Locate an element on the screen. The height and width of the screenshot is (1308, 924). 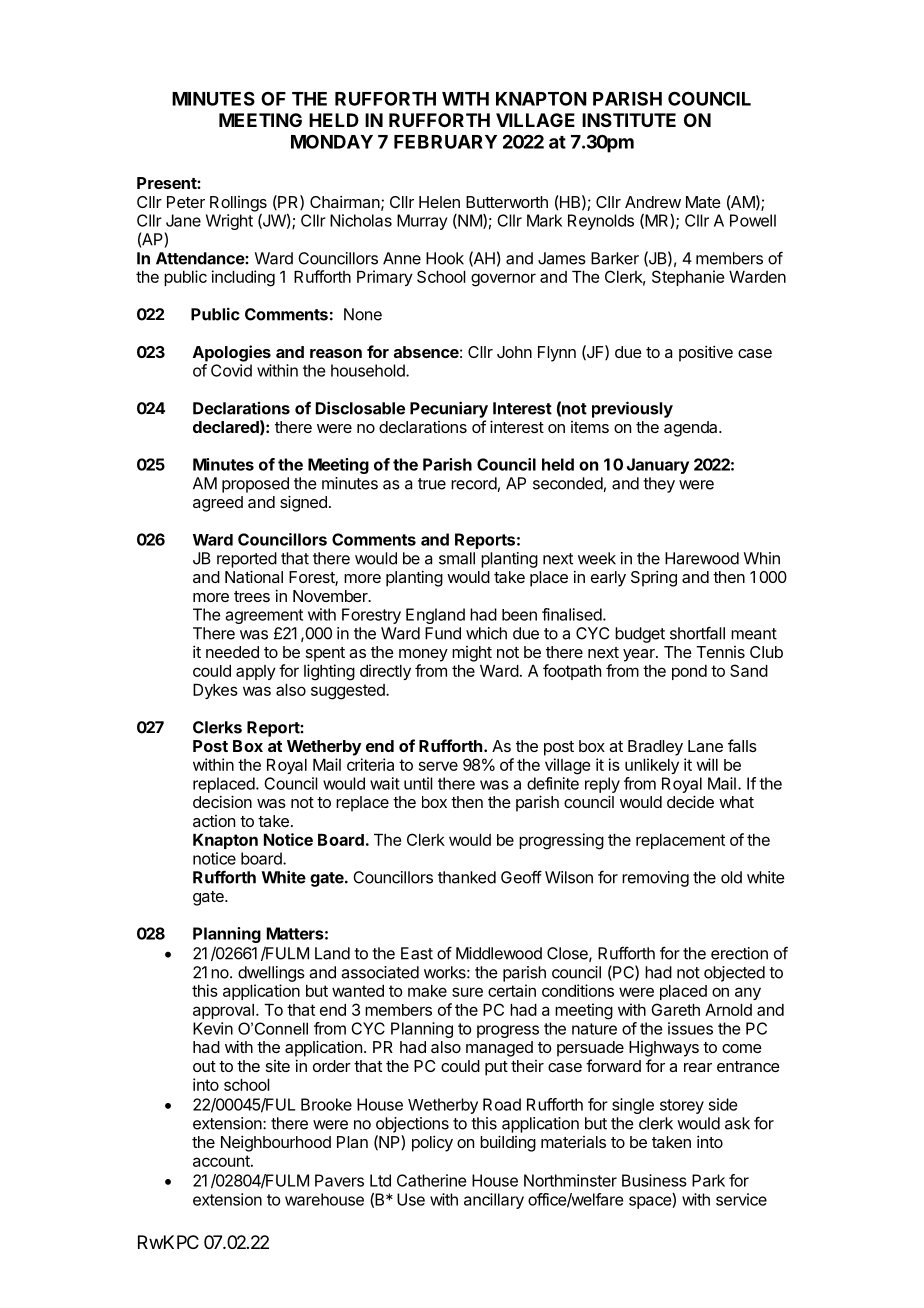
FEBRUARY is located at coordinates (445, 142).
